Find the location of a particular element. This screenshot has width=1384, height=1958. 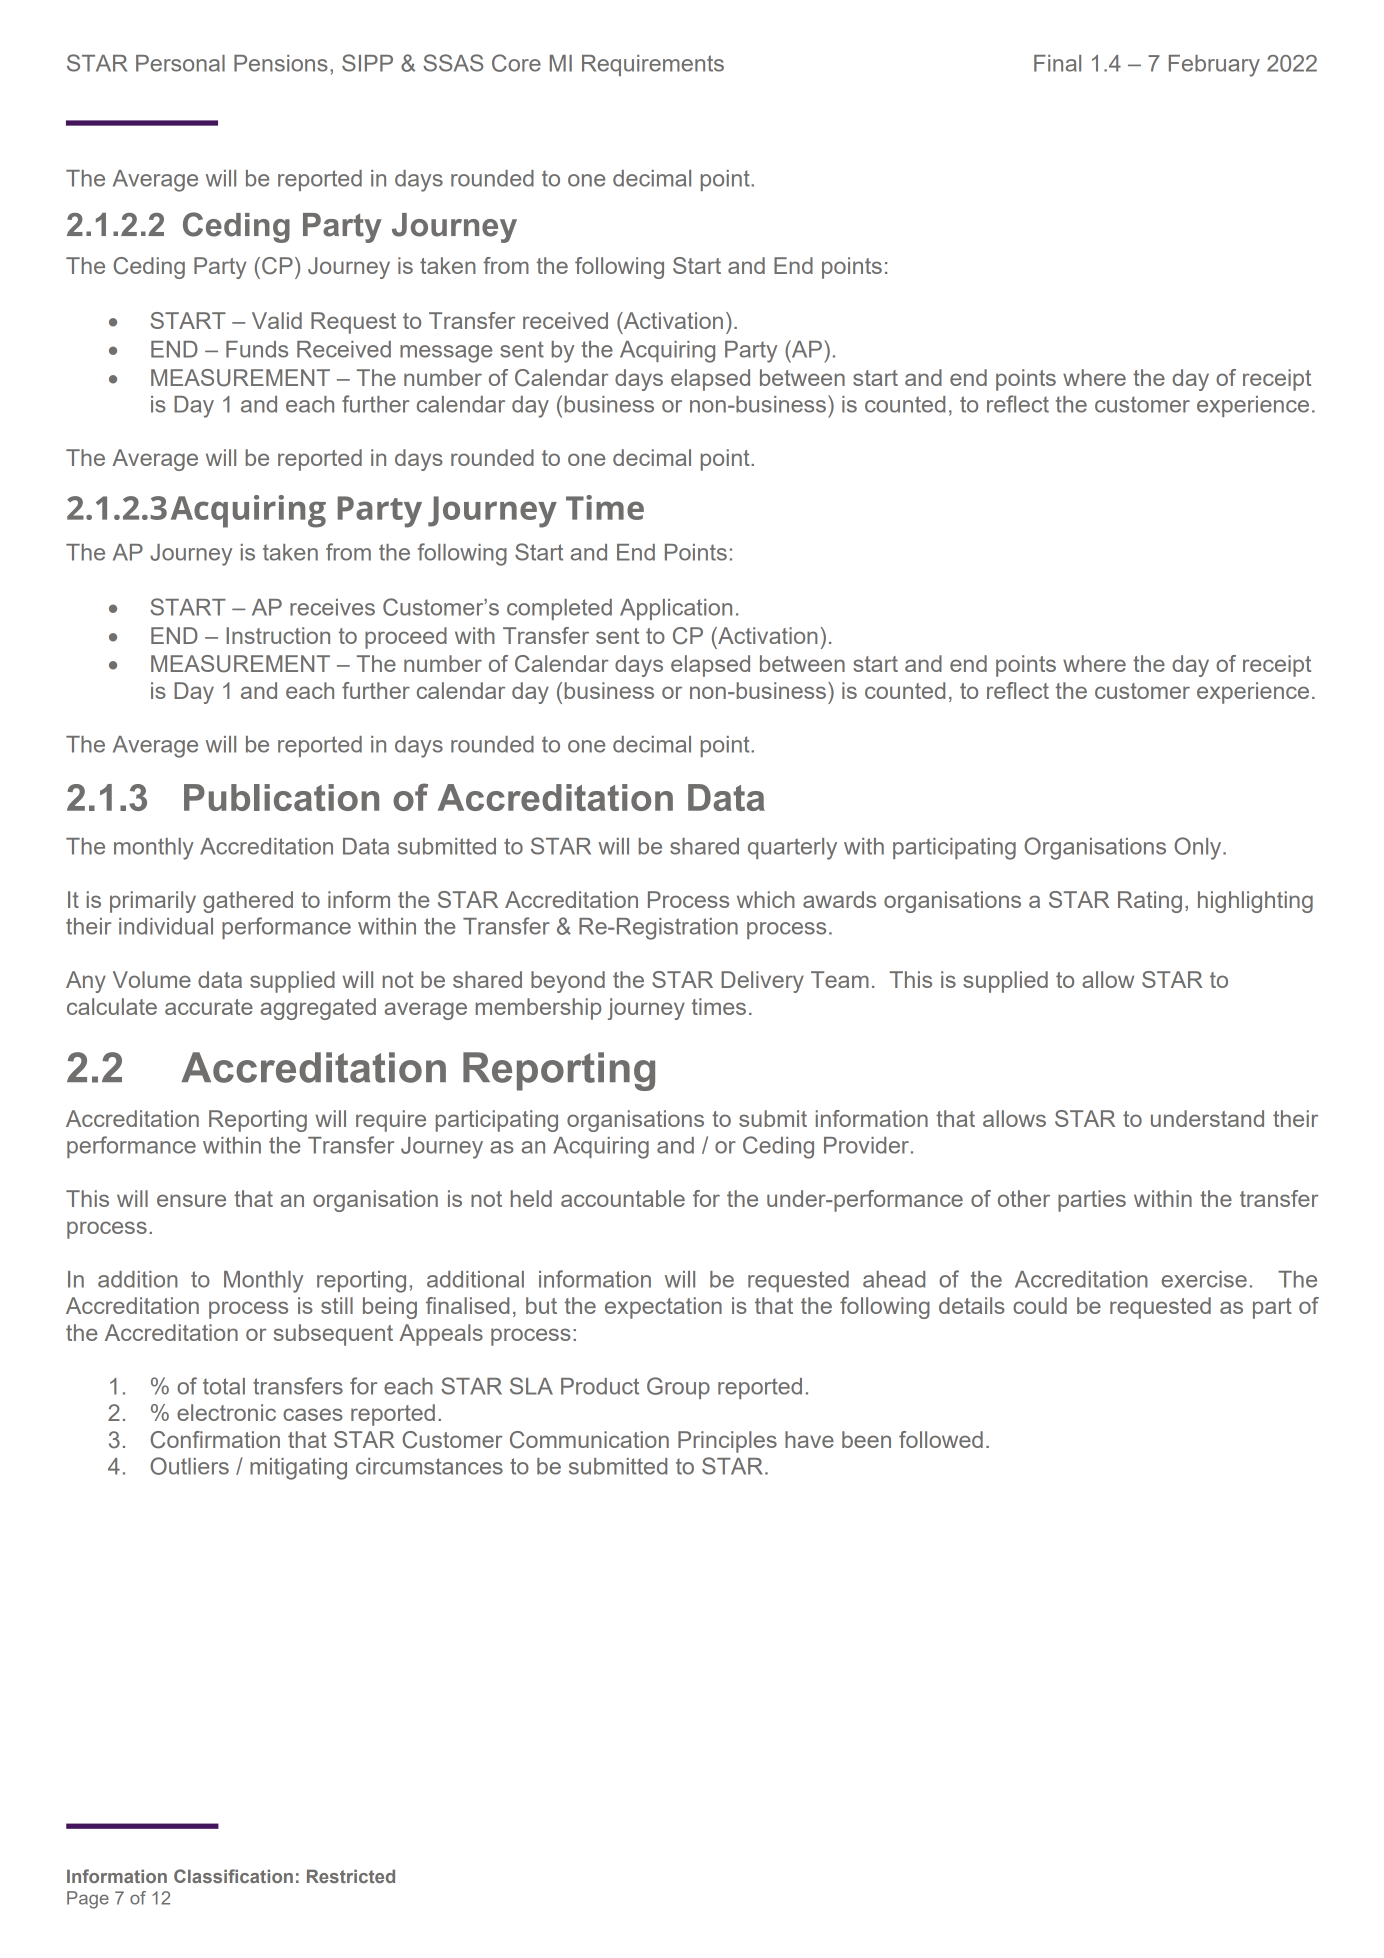

followed is located at coordinates (941, 1439).
